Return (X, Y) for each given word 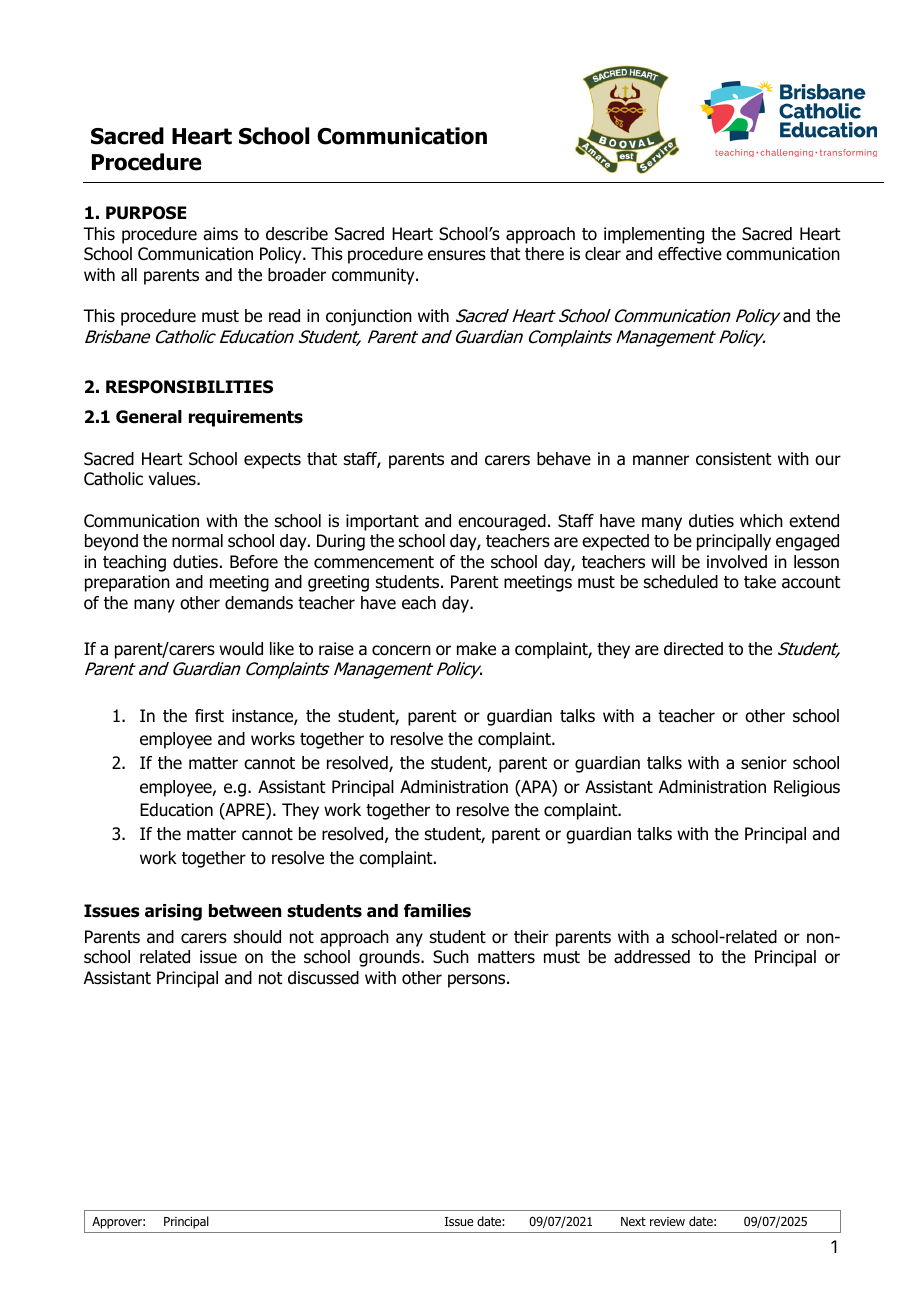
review (667, 1221)
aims (220, 234)
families (437, 911)
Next (633, 1221)
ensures (457, 255)
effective (690, 254)
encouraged (502, 522)
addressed (652, 957)
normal (197, 541)
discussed (323, 978)
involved (737, 562)
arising (173, 912)
